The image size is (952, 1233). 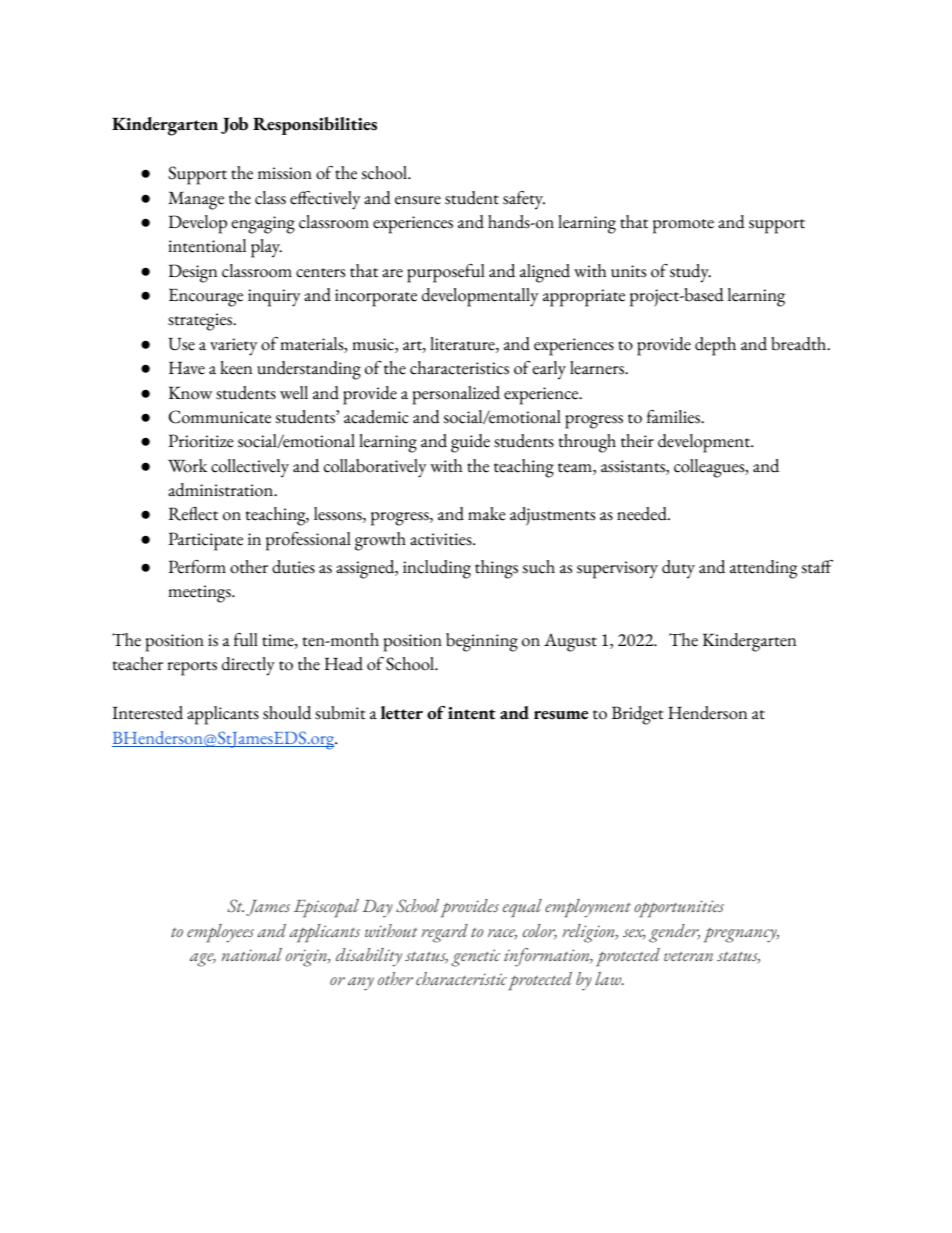 What do you see at coordinates (456, 395) in the screenshot?
I see `personalized` at bounding box center [456, 395].
